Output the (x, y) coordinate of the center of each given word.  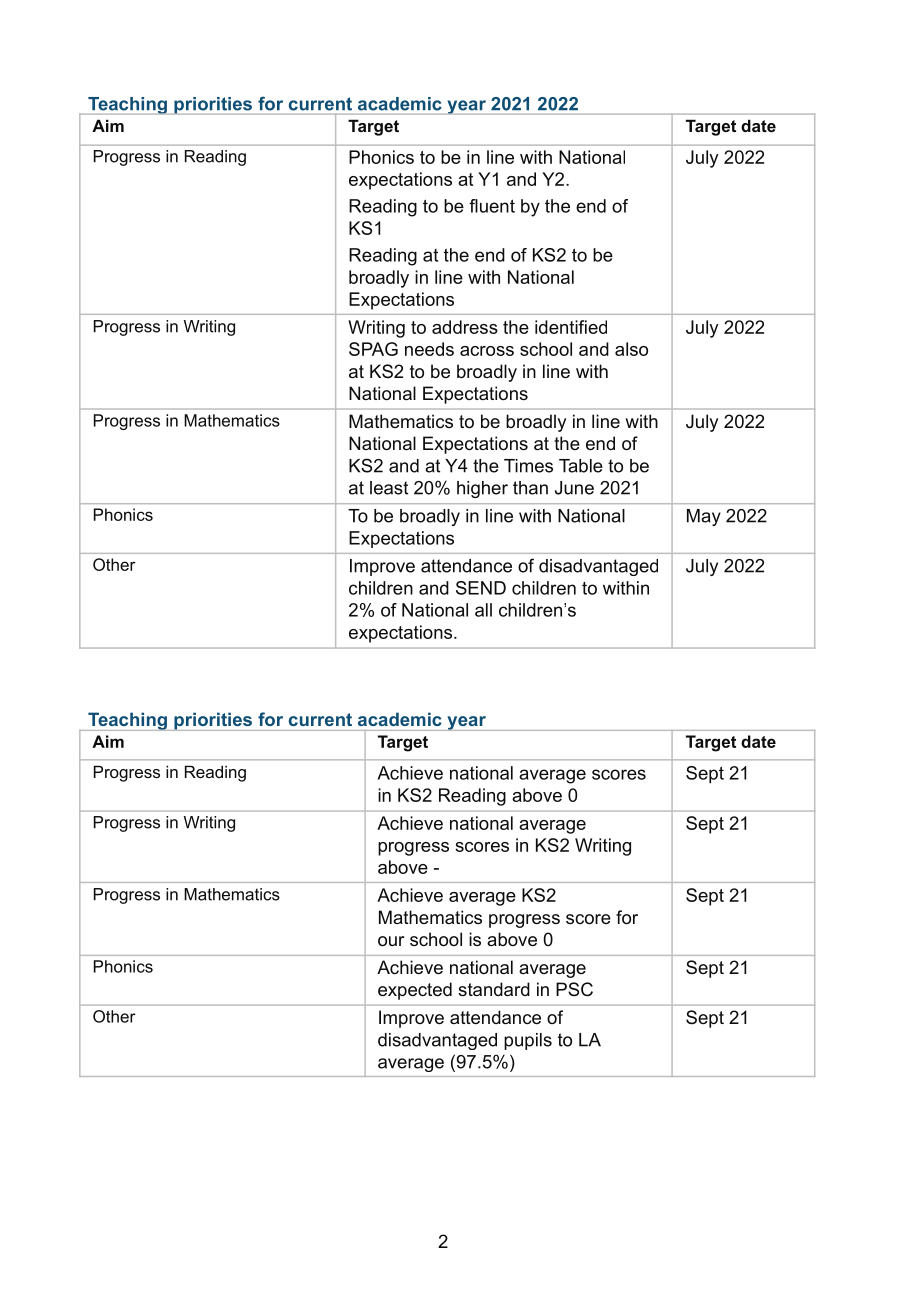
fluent (492, 206)
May (704, 517)
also (631, 349)
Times (528, 466)
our (391, 941)
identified (571, 327)
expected (415, 991)
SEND (481, 588)
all (483, 610)
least (389, 488)
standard (494, 989)
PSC (574, 989)
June (574, 488)
